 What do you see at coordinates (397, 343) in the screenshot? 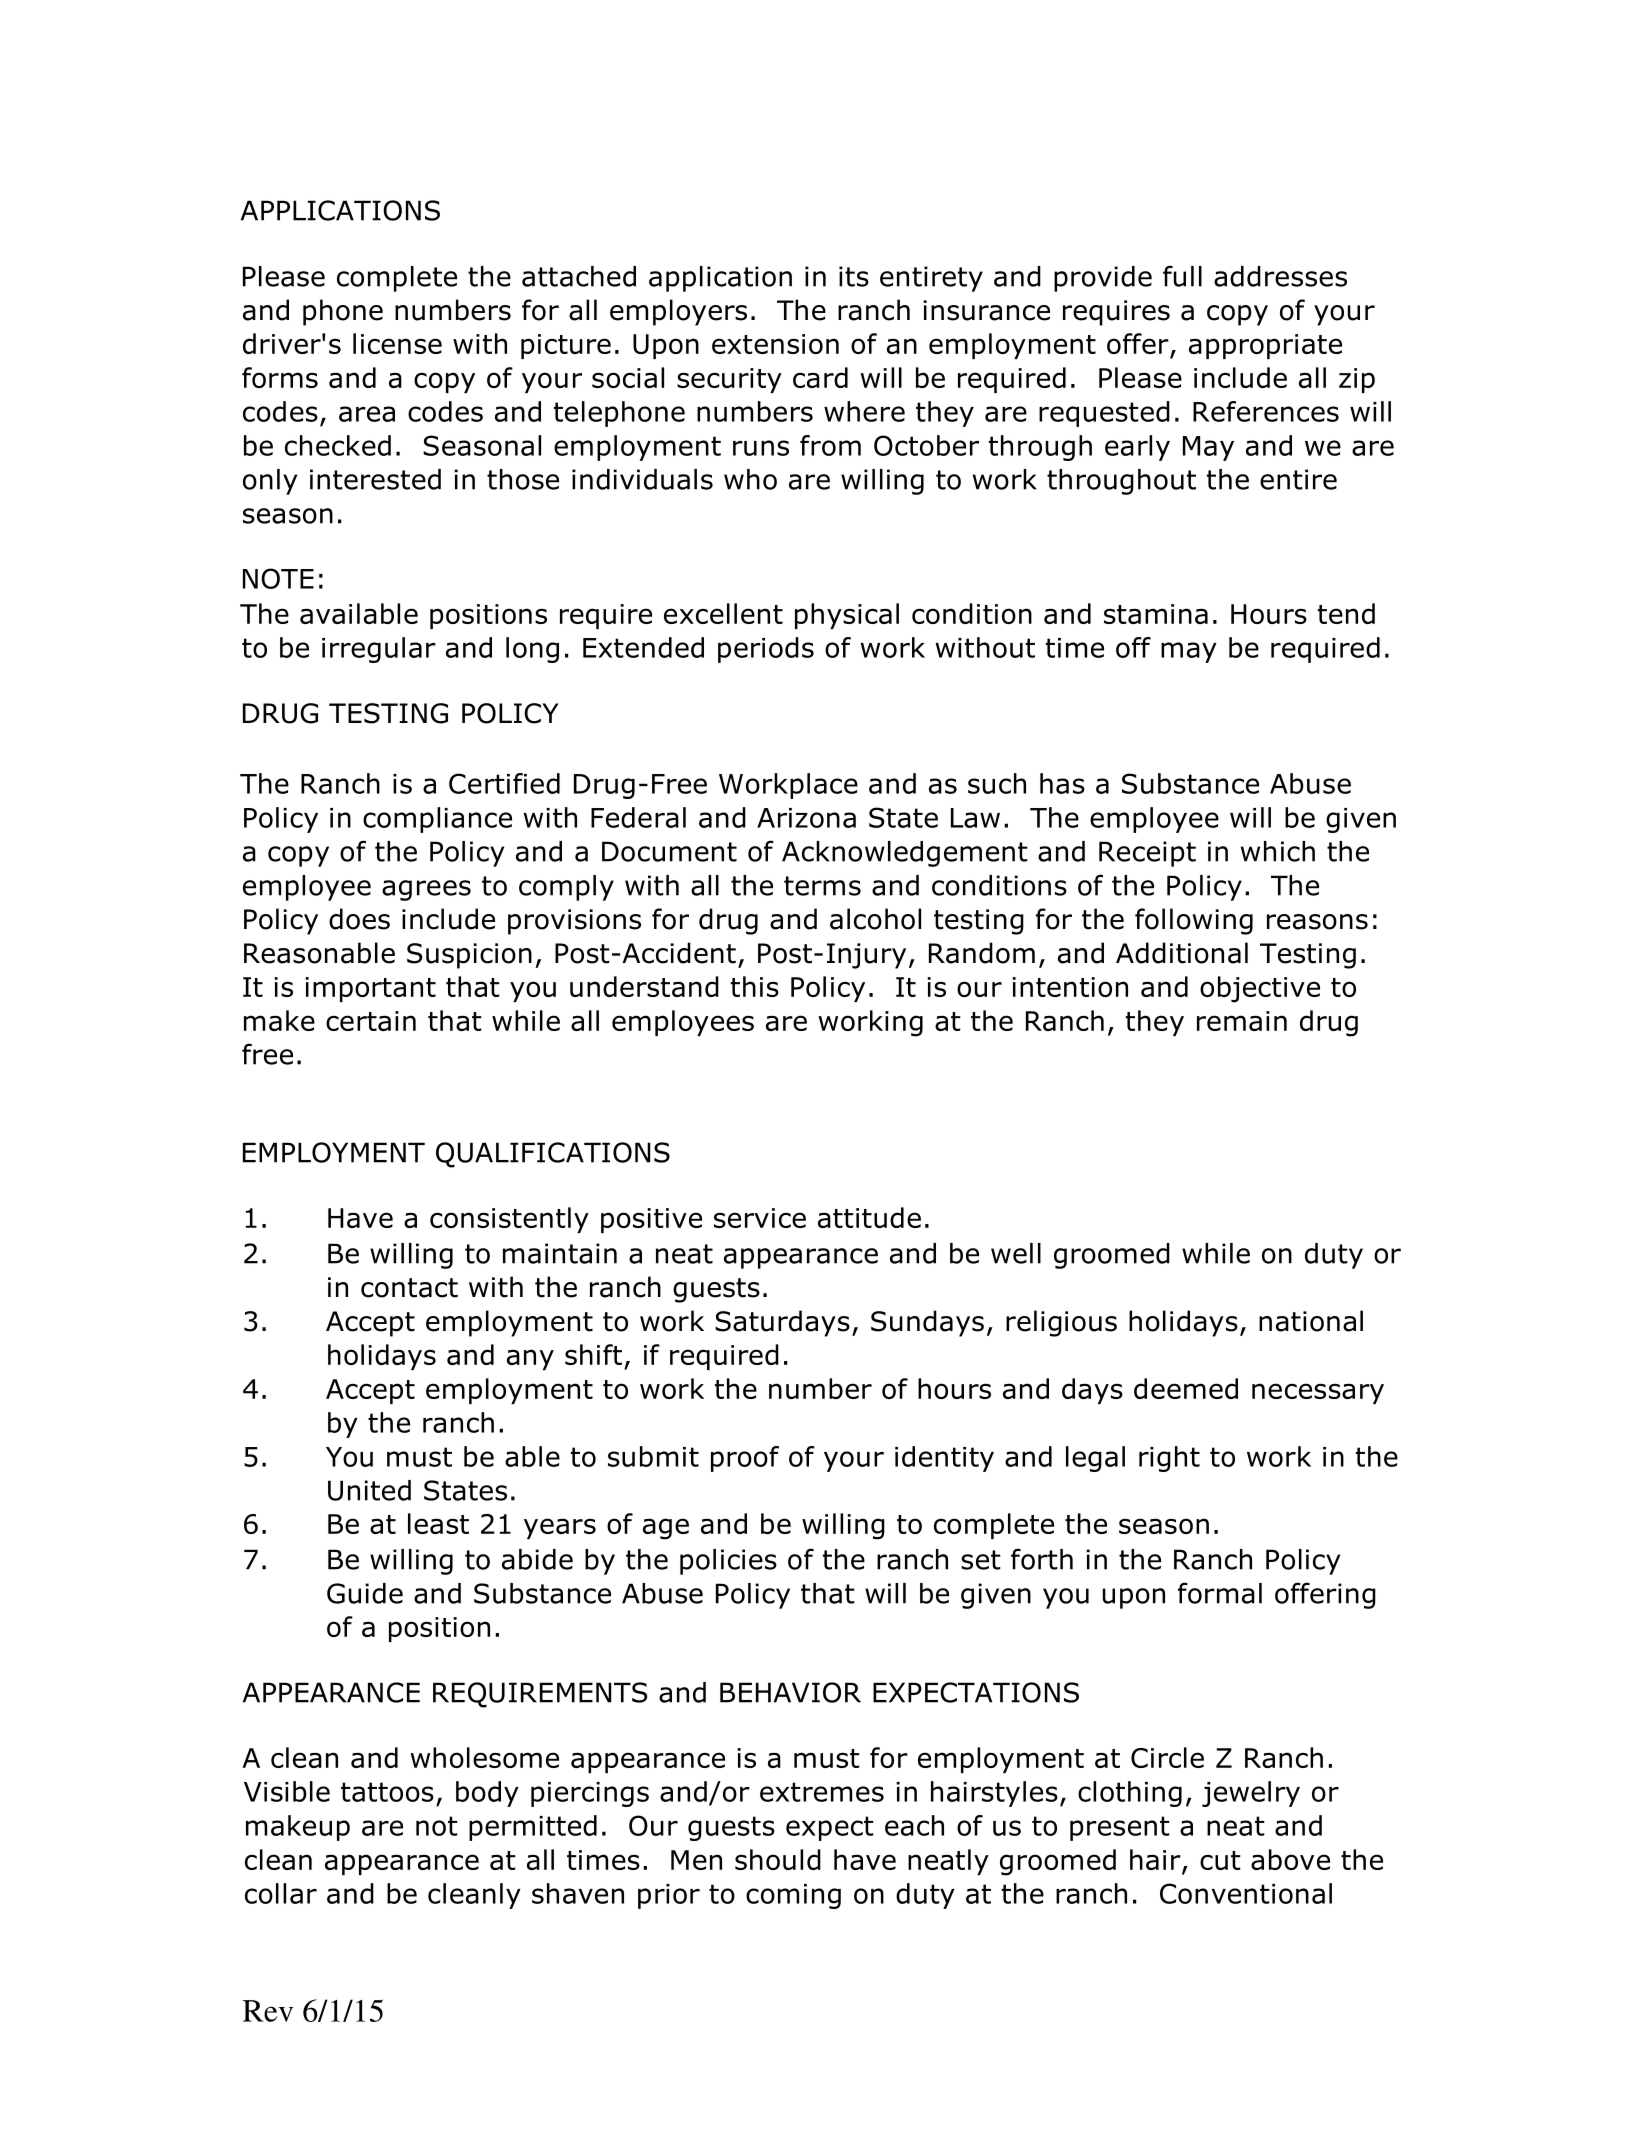
I see `license` at bounding box center [397, 343].
